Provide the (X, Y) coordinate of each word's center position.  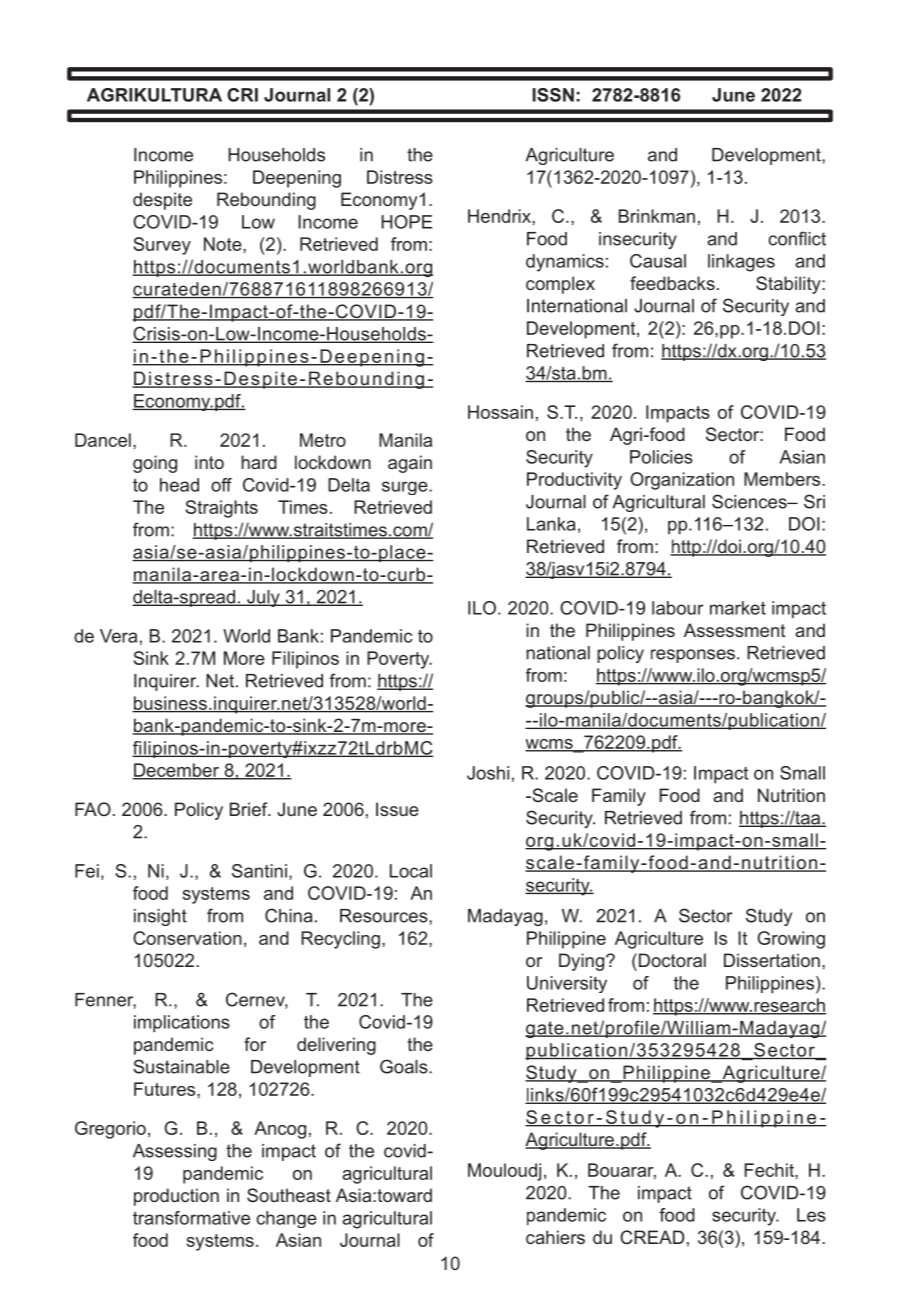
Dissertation (772, 960)
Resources (385, 916)
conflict (797, 238)
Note (224, 244)
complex (560, 285)
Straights (221, 509)
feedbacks (672, 283)
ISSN (553, 95)
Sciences (750, 501)
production (176, 1197)
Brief (250, 809)
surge (406, 488)
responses (693, 656)
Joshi (488, 773)
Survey (162, 246)
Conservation (187, 938)
